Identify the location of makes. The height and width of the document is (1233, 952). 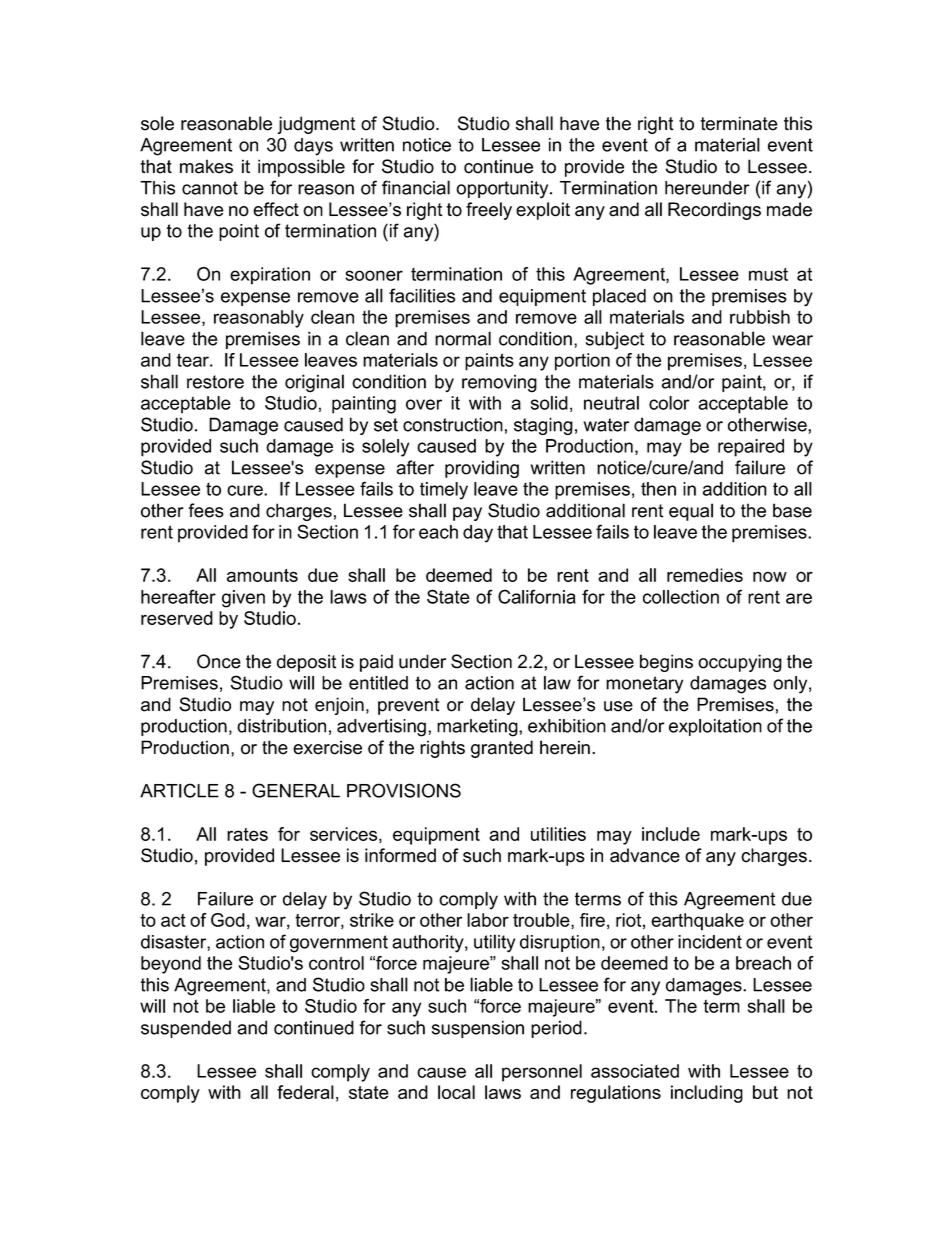
(206, 166).
